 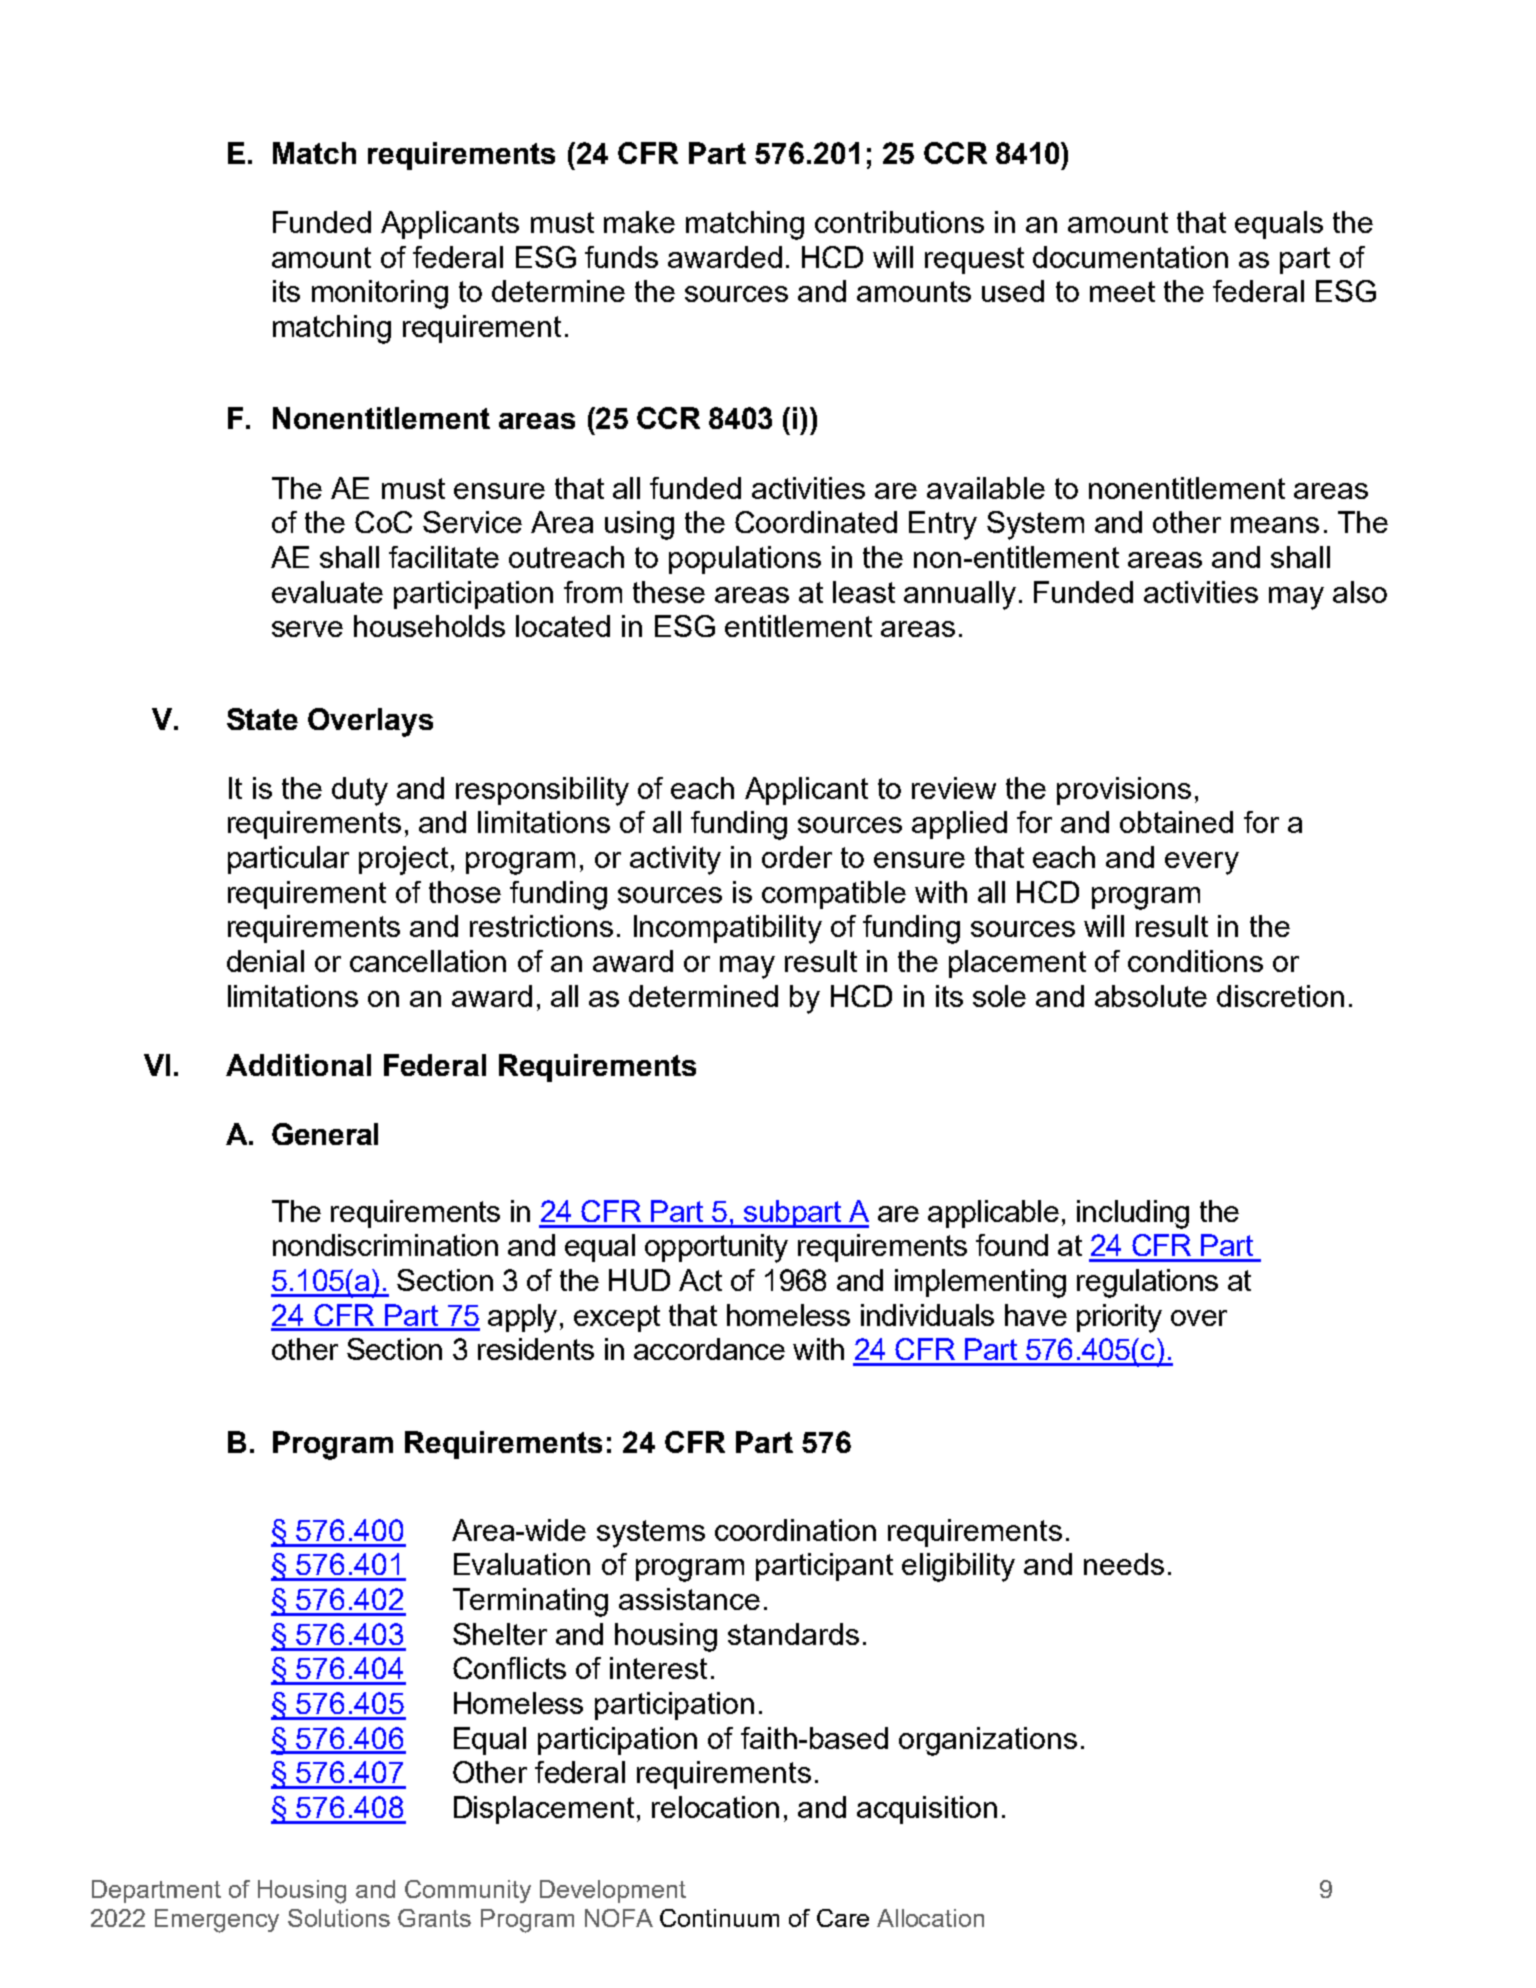 What do you see at coordinates (522, 1564) in the screenshot?
I see `Evaluation` at bounding box center [522, 1564].
